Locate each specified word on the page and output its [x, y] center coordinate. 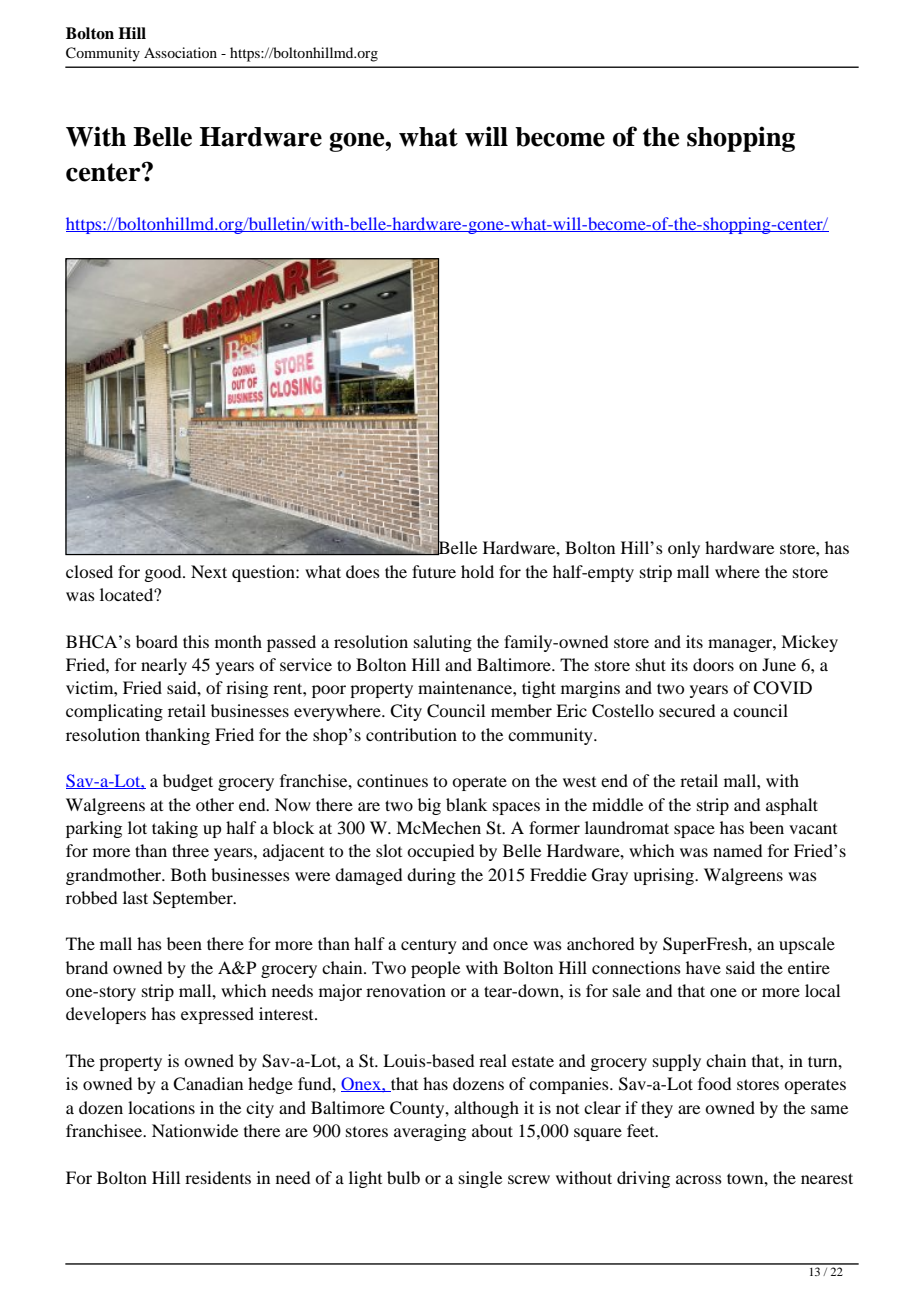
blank [466, 804]
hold [477, 571]
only [684, 549]
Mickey [809, 643]
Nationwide [195, 1130]
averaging [430, 1132]
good [164, 573]
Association [180, 52]
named [737, 850]
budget [188, 782]
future [434, 571]
